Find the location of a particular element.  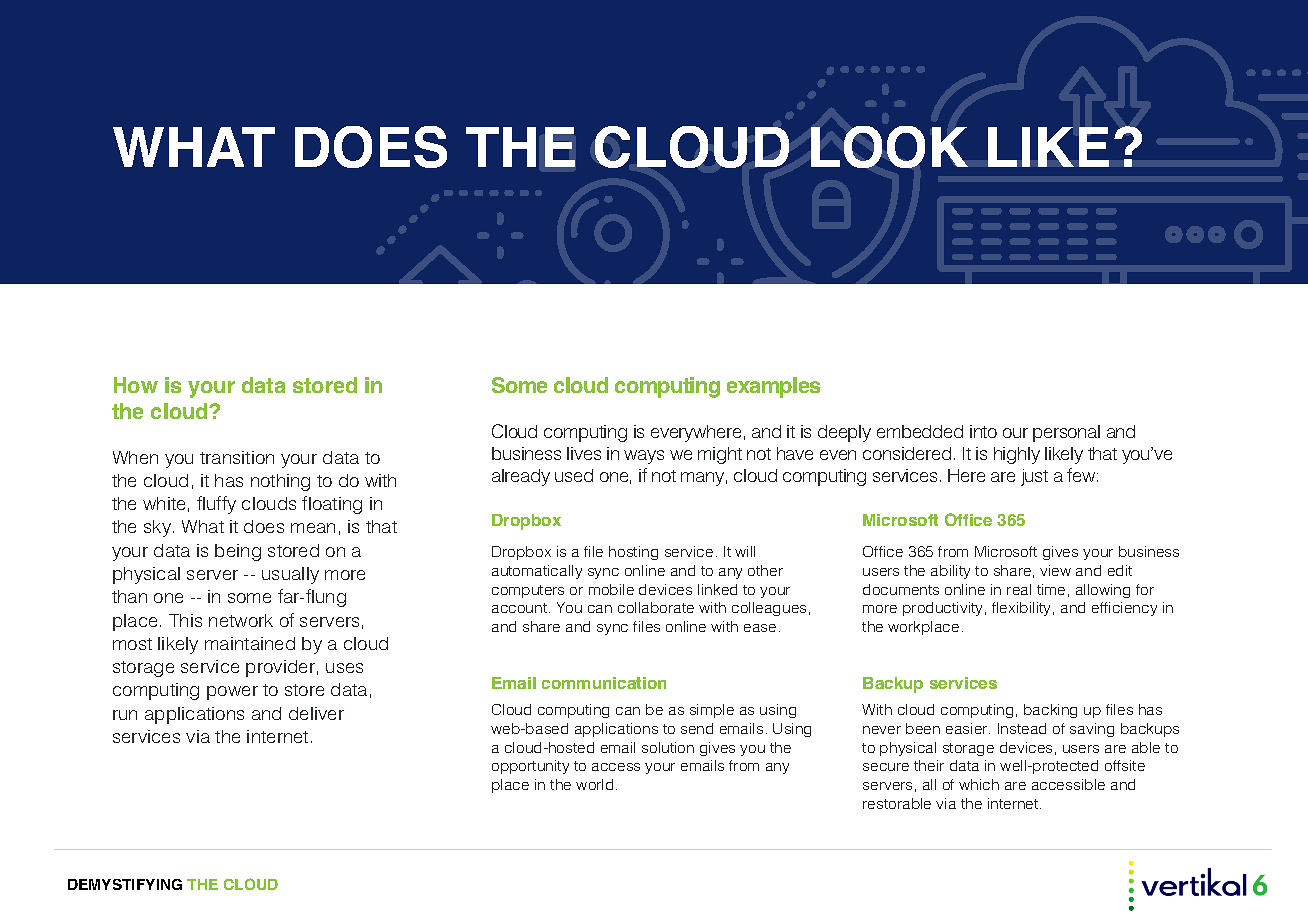

DEMYSTIFYING is located at coordinates (125, 884).
